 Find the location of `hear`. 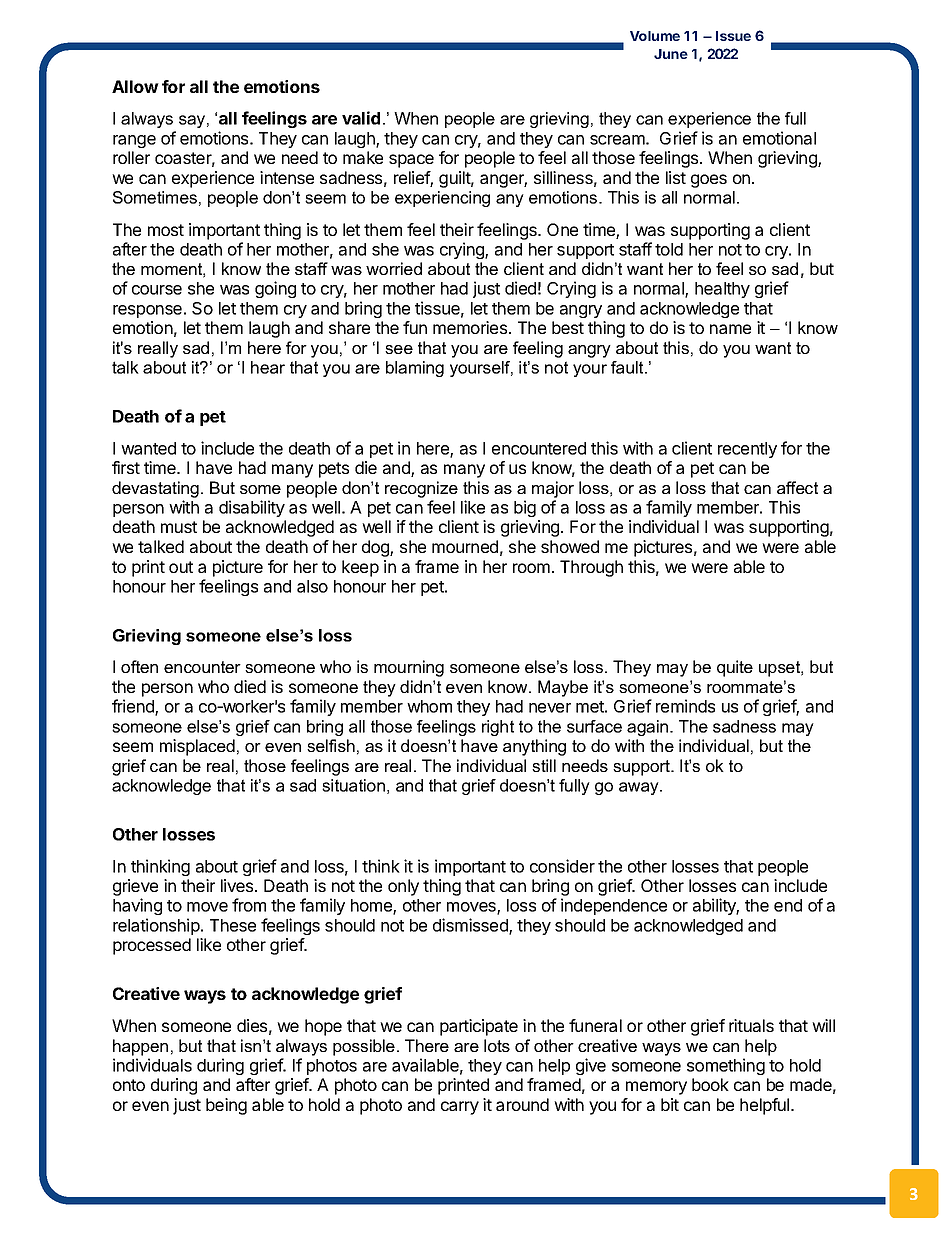

hear is located at coordinates (268, 367).
